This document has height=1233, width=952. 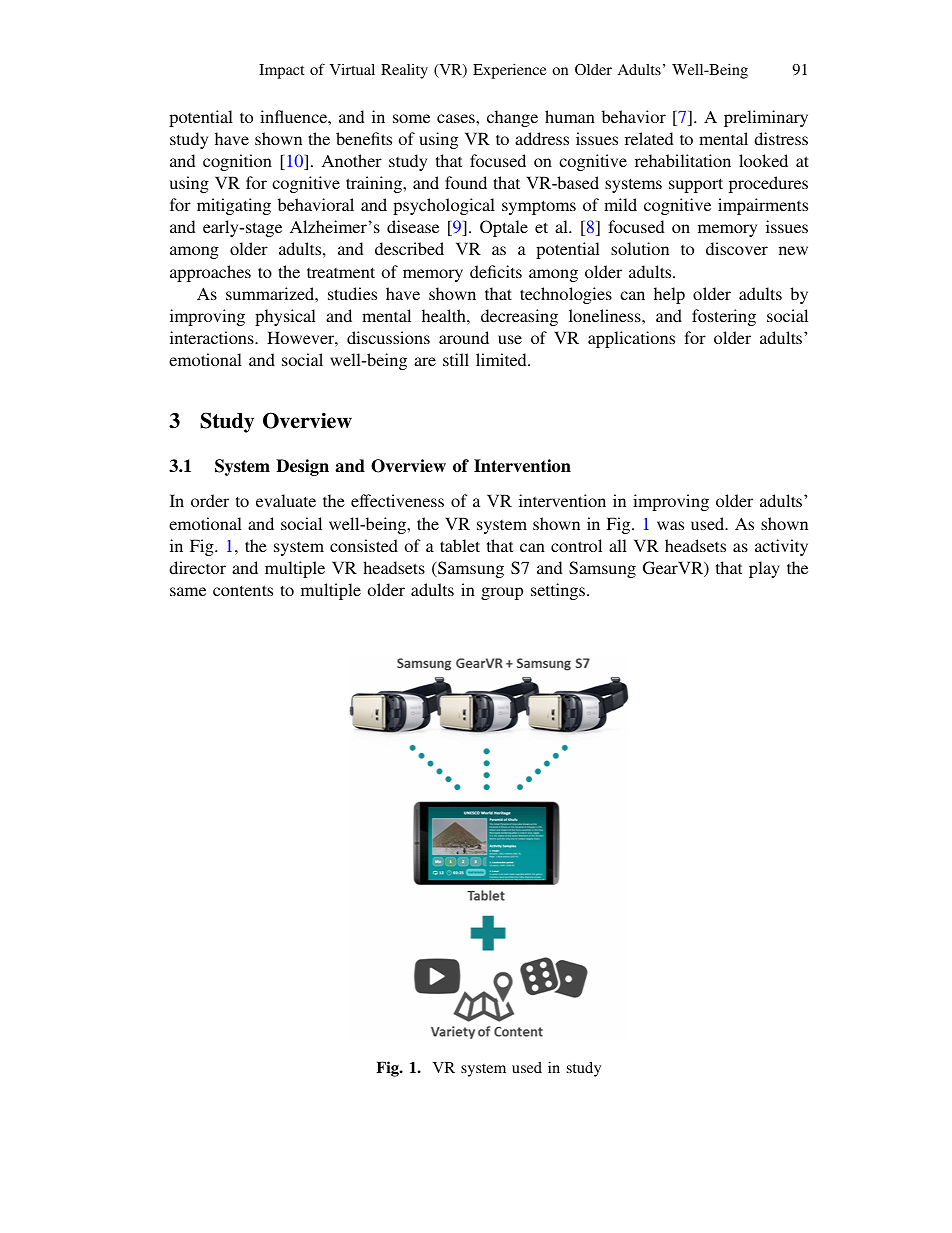 I want to click on was, so click(x=670, y=525).
